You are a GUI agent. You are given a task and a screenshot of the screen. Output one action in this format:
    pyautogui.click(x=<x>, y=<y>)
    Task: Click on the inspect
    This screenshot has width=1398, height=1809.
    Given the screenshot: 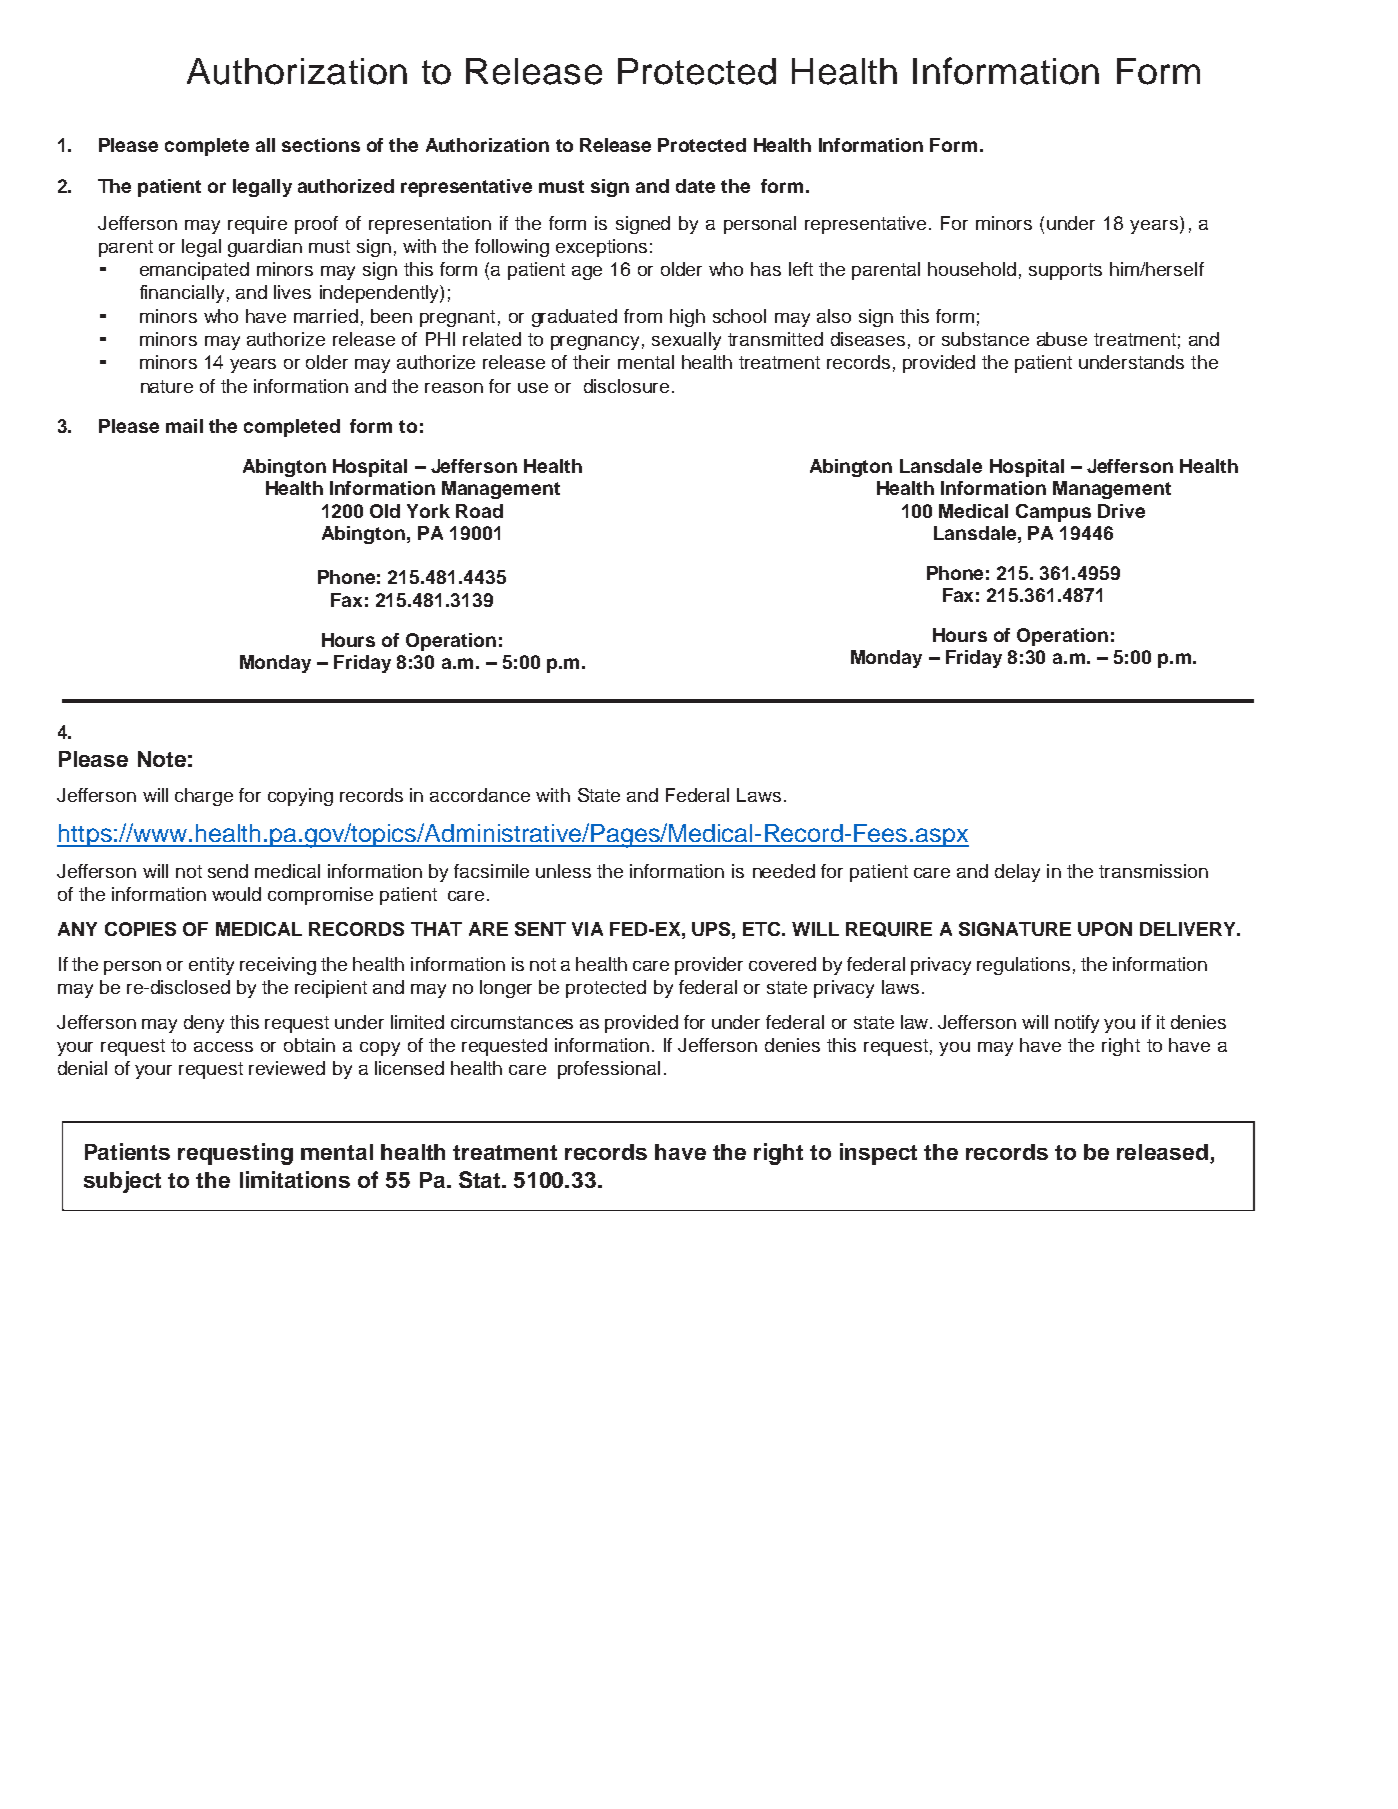 What is the action you would take?
    pyautogui.click(x=878, y=1154)
